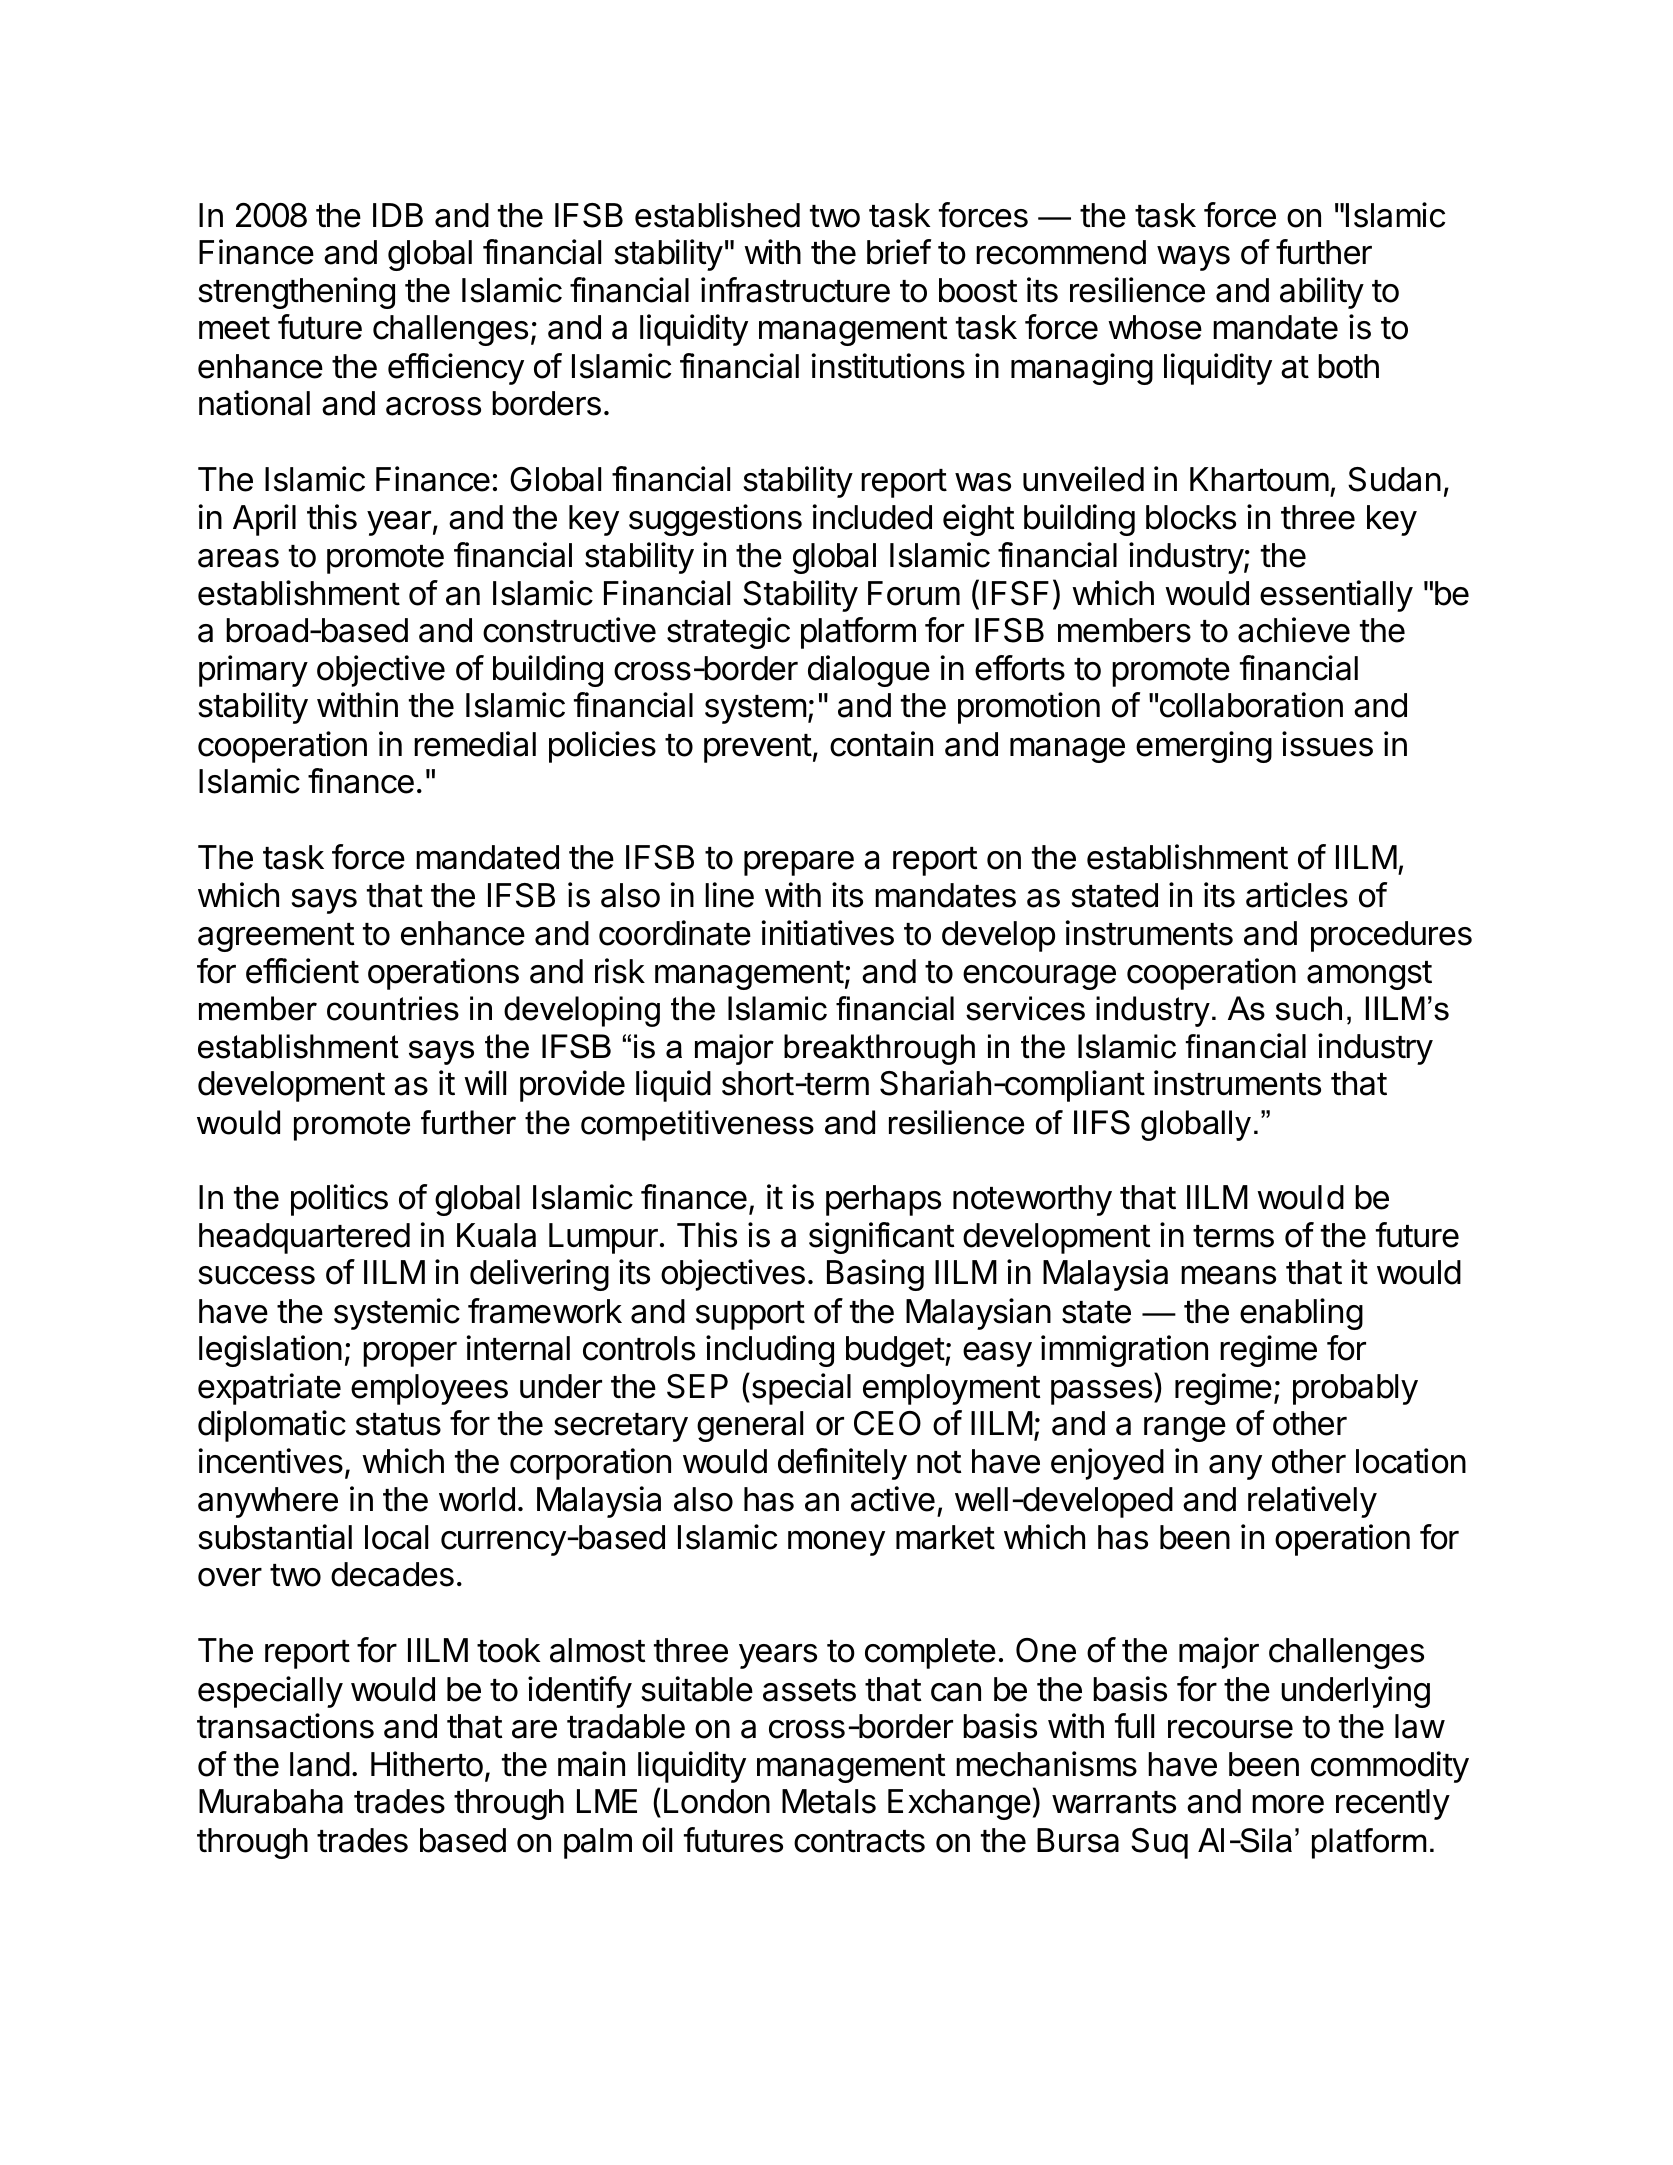 Image resolution: width=1673 pixels, height=2165 pixels. Describe the element at coordinates (1309, 1008) in the screenshot. I see `such` at that location.
